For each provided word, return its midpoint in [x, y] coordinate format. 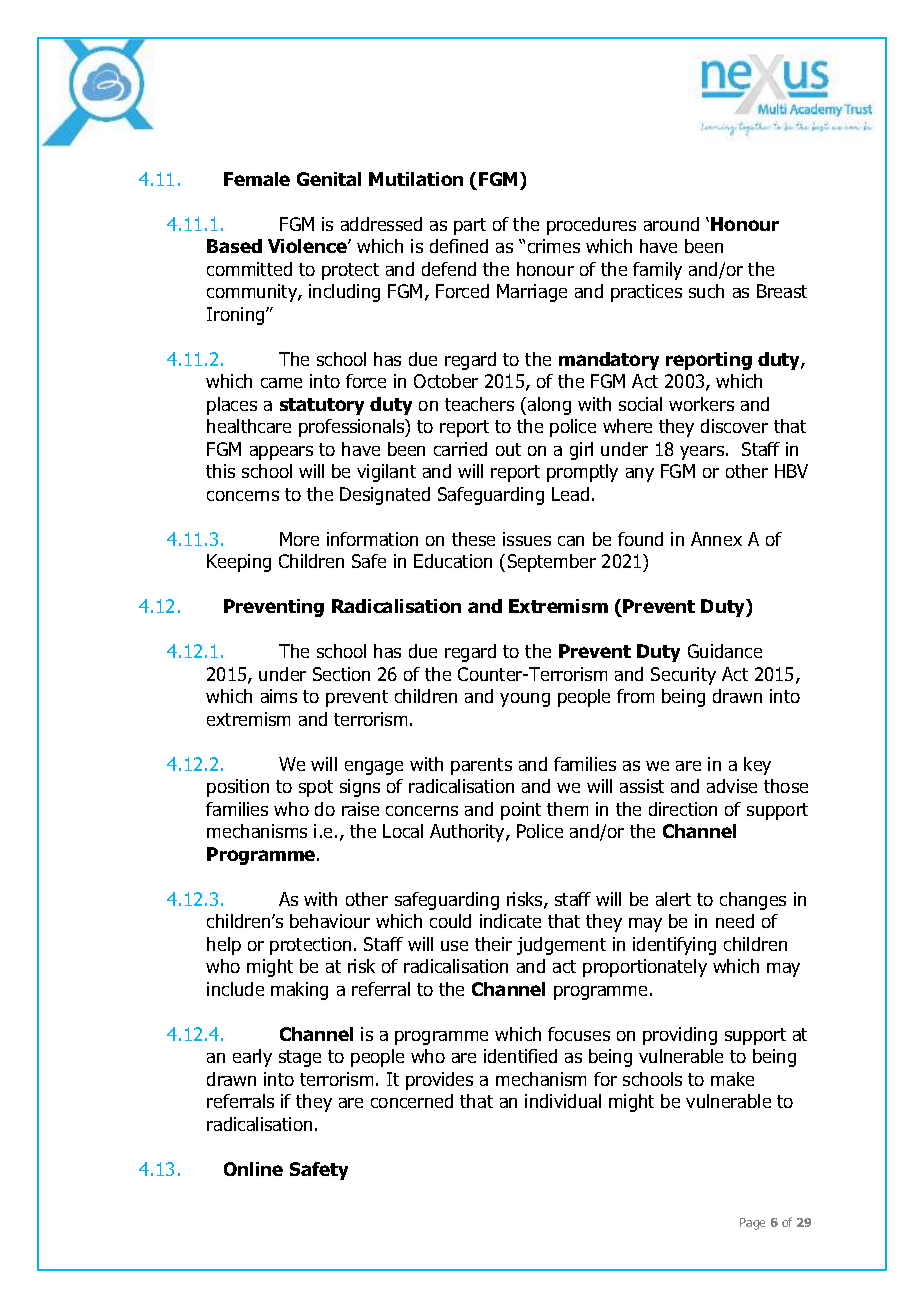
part [470, 226]
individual [563, 1101]
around [671, 224]
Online [253, 1169]
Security [683, 676]
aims [279, 696]
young [525, 700]
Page [752, 1224]
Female [257, 179]
